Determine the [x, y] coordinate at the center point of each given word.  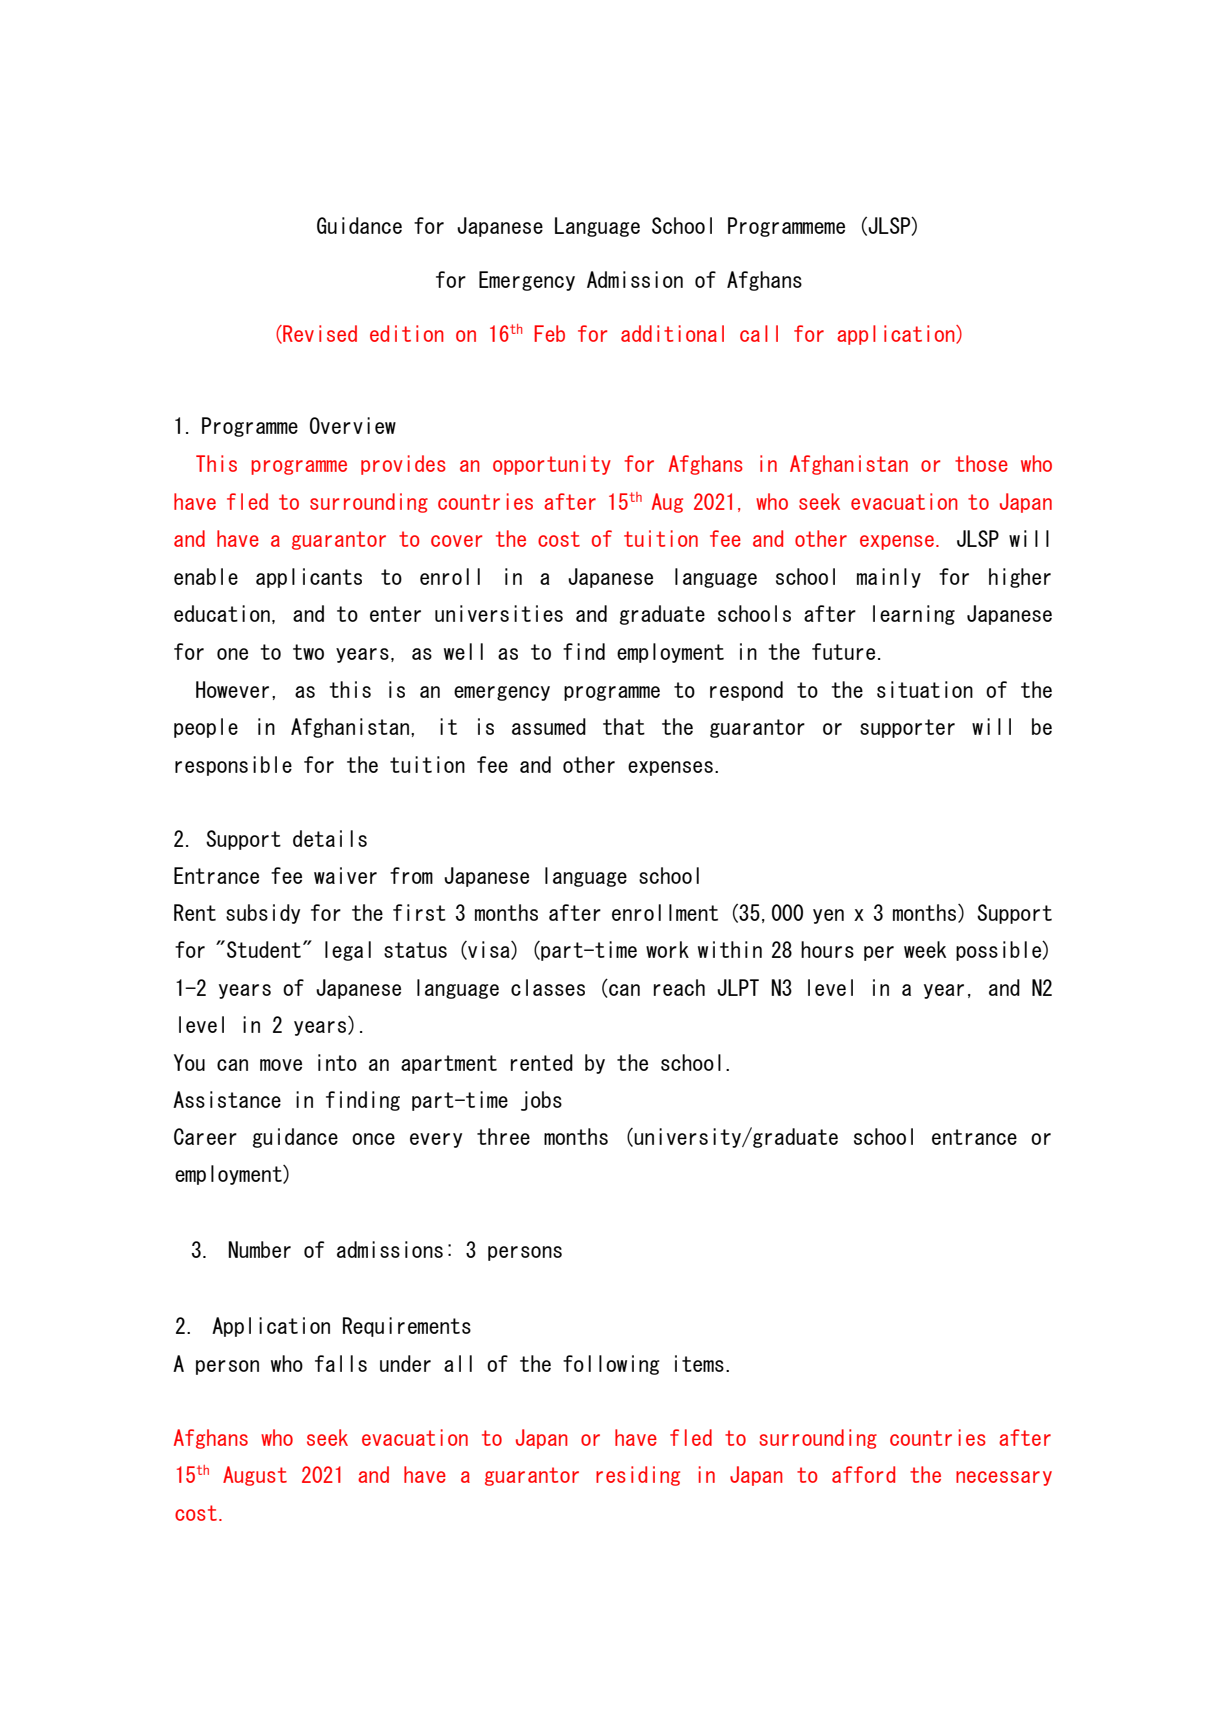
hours [827, 949]
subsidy [263, 914]
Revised [319, 334]
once [373, 1139]
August [255, 1476]
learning [914, 615]
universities [499, 613]
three [503, 1136]
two [308, 652]
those [981, 463]
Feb [549, 333]
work [667, 949]
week [925, 949]
